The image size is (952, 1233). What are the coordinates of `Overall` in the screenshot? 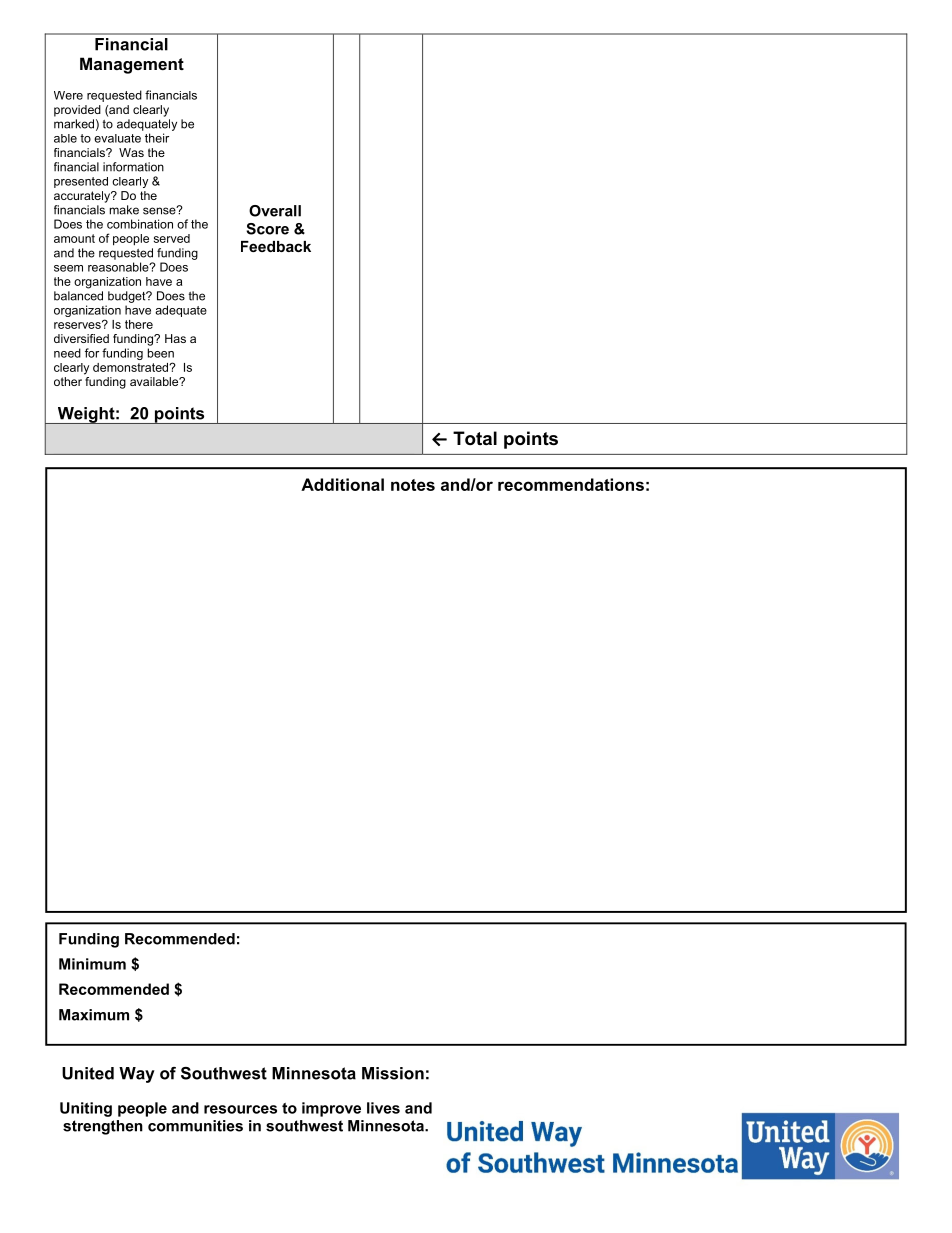 It's located at (275, 211).
